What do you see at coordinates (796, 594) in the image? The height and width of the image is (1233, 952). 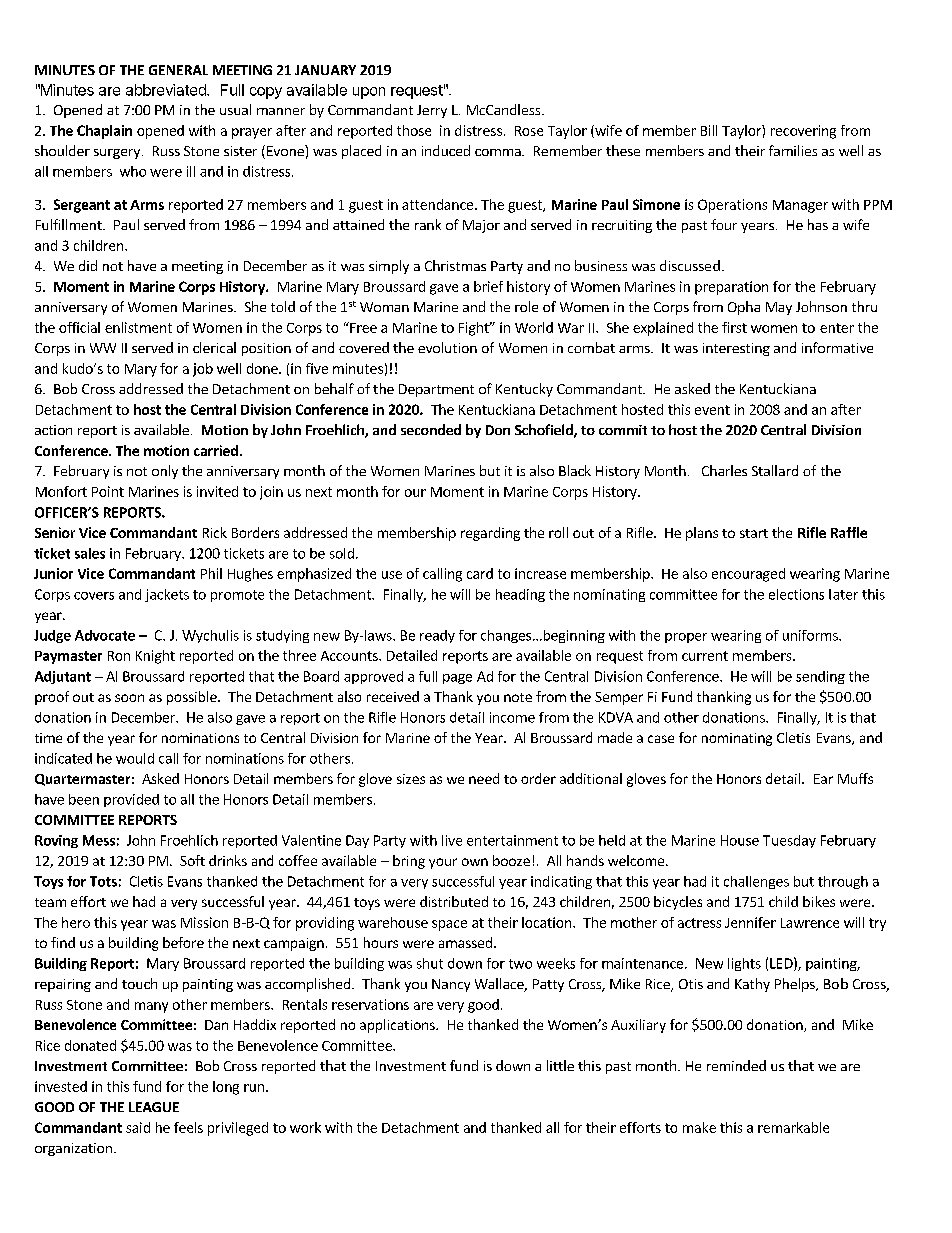 I see `elections` at bounding box center [796, 594].
